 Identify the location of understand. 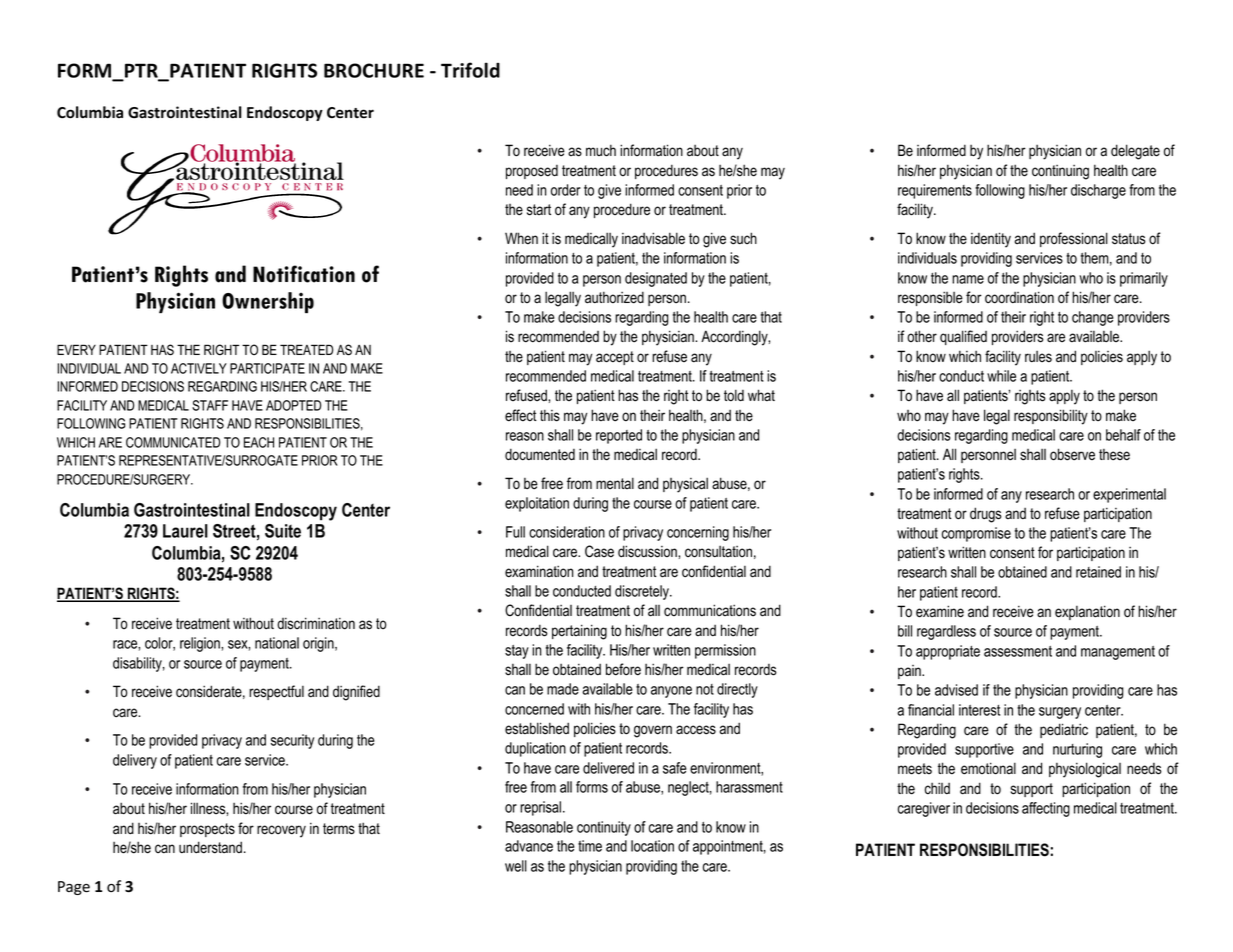
(210, 847).
